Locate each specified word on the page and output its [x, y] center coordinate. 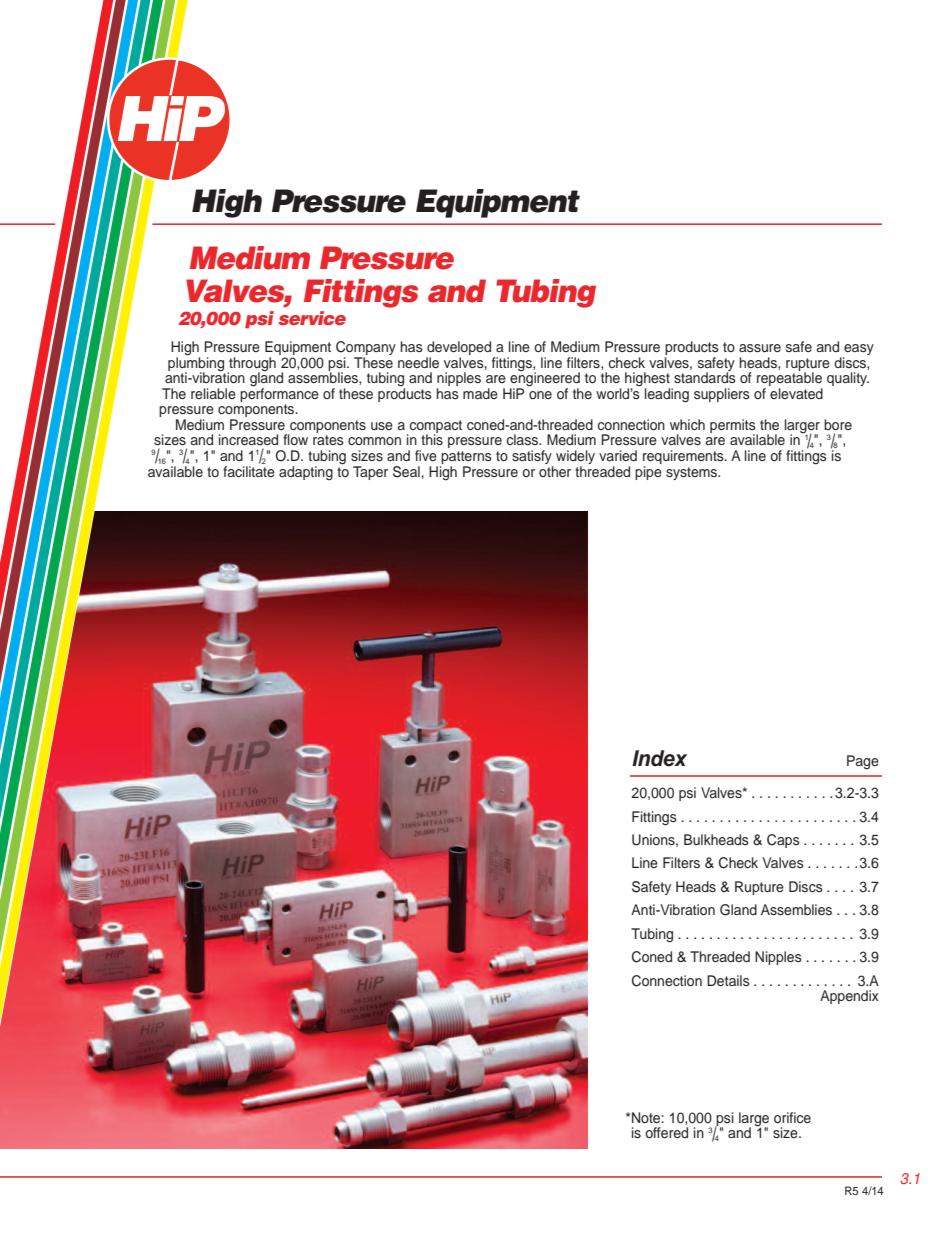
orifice [792, 1117]
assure [760, 348]
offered [666, 1132]
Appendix [849, 997]
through [251, 365]
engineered [545, 379]
